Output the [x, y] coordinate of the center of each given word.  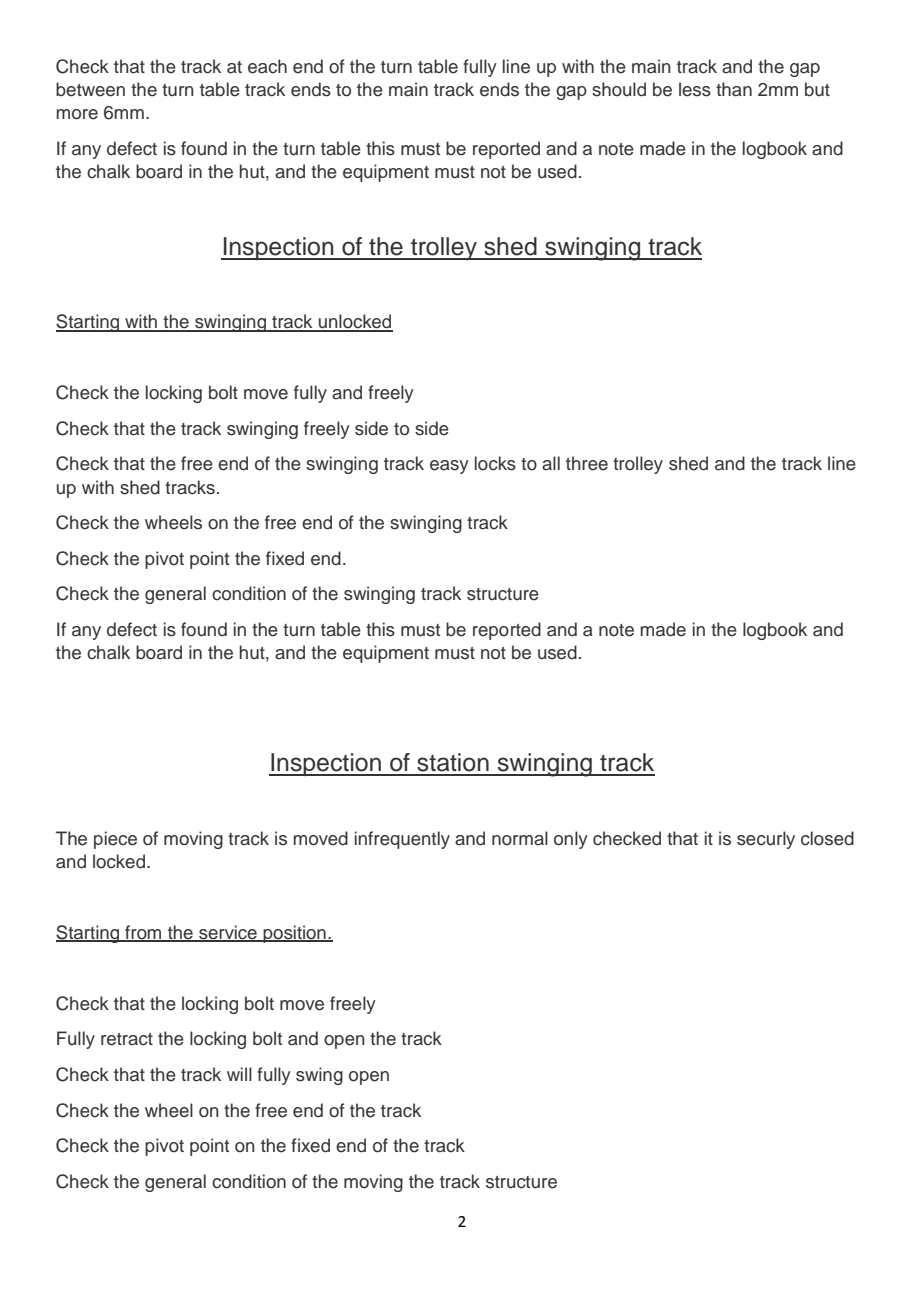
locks [495, 463]
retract [127, 1039]
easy [449, 467]
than [734, 89]
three [587, 463]
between [90, 89]
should [619, 89]
